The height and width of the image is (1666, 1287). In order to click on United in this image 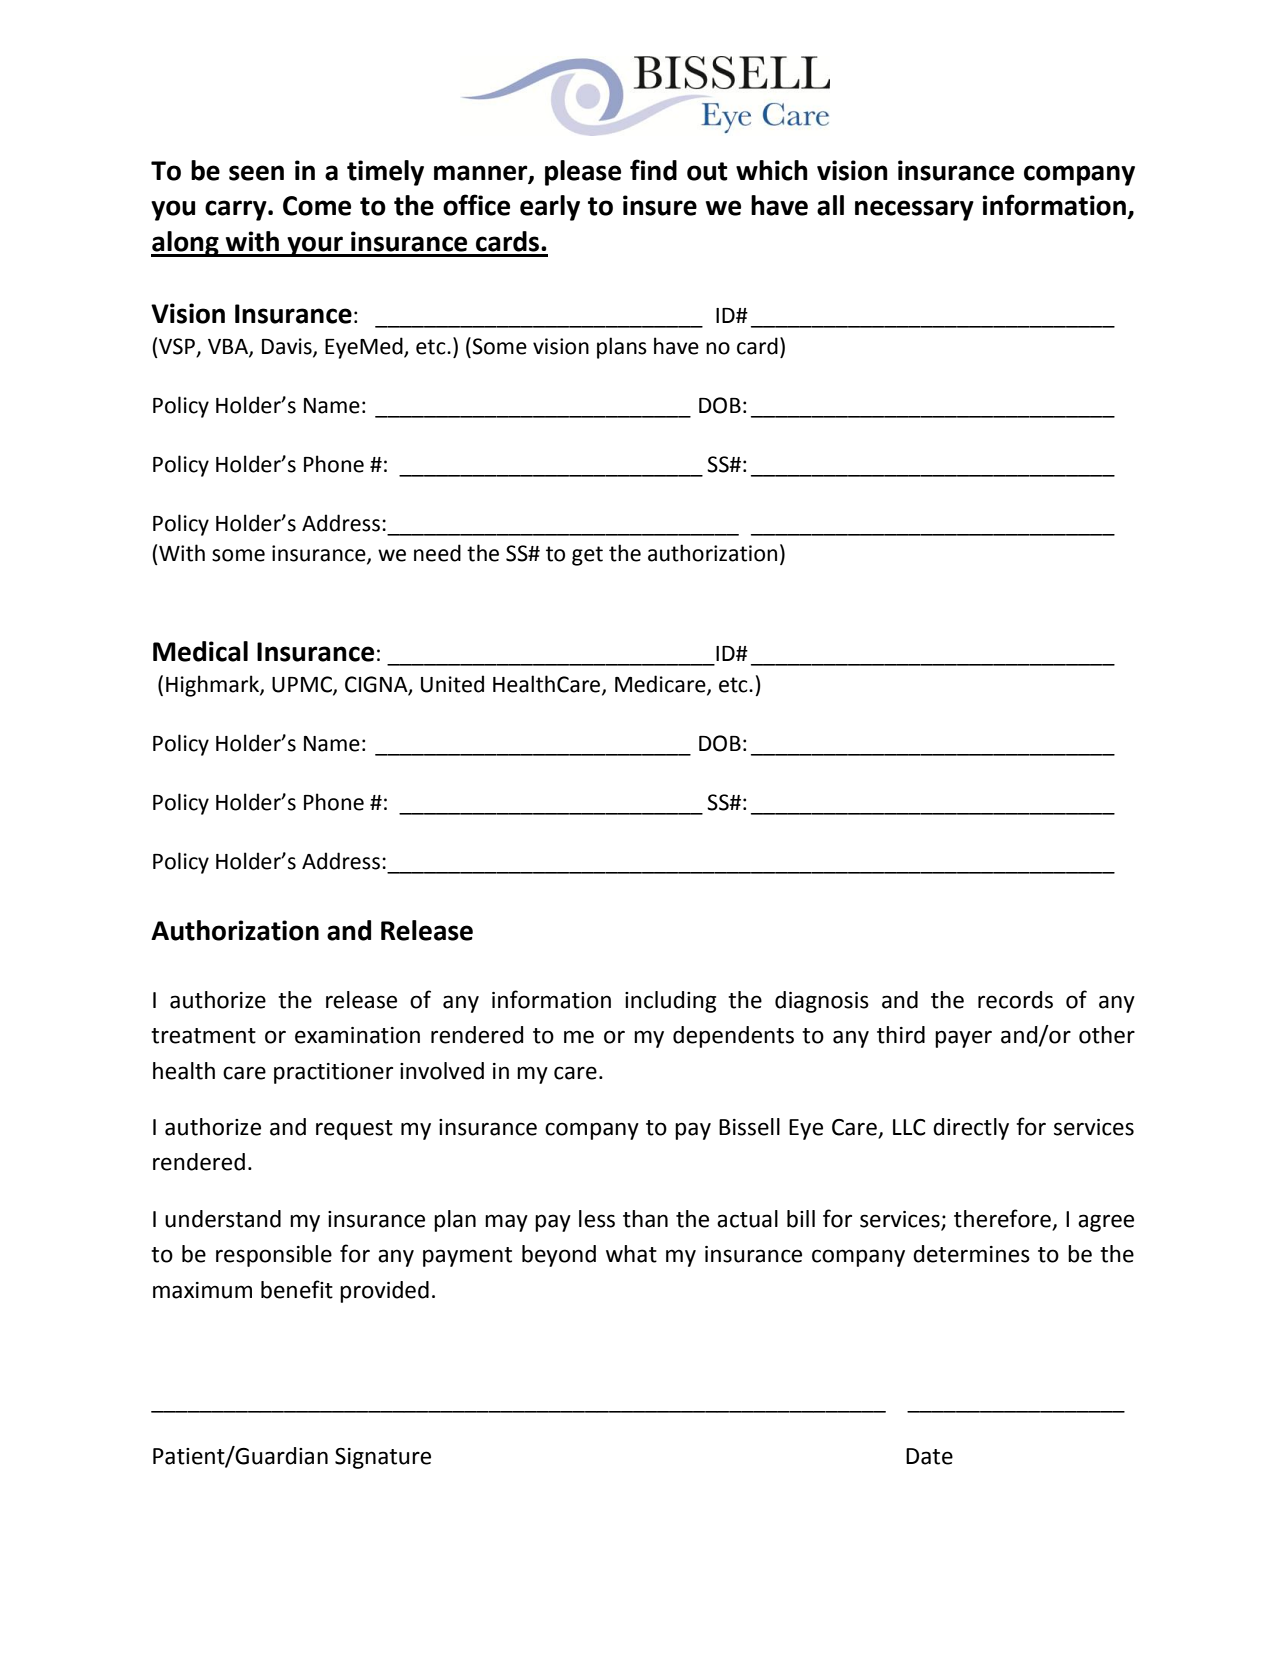, I will do `click(452, 684)`.
